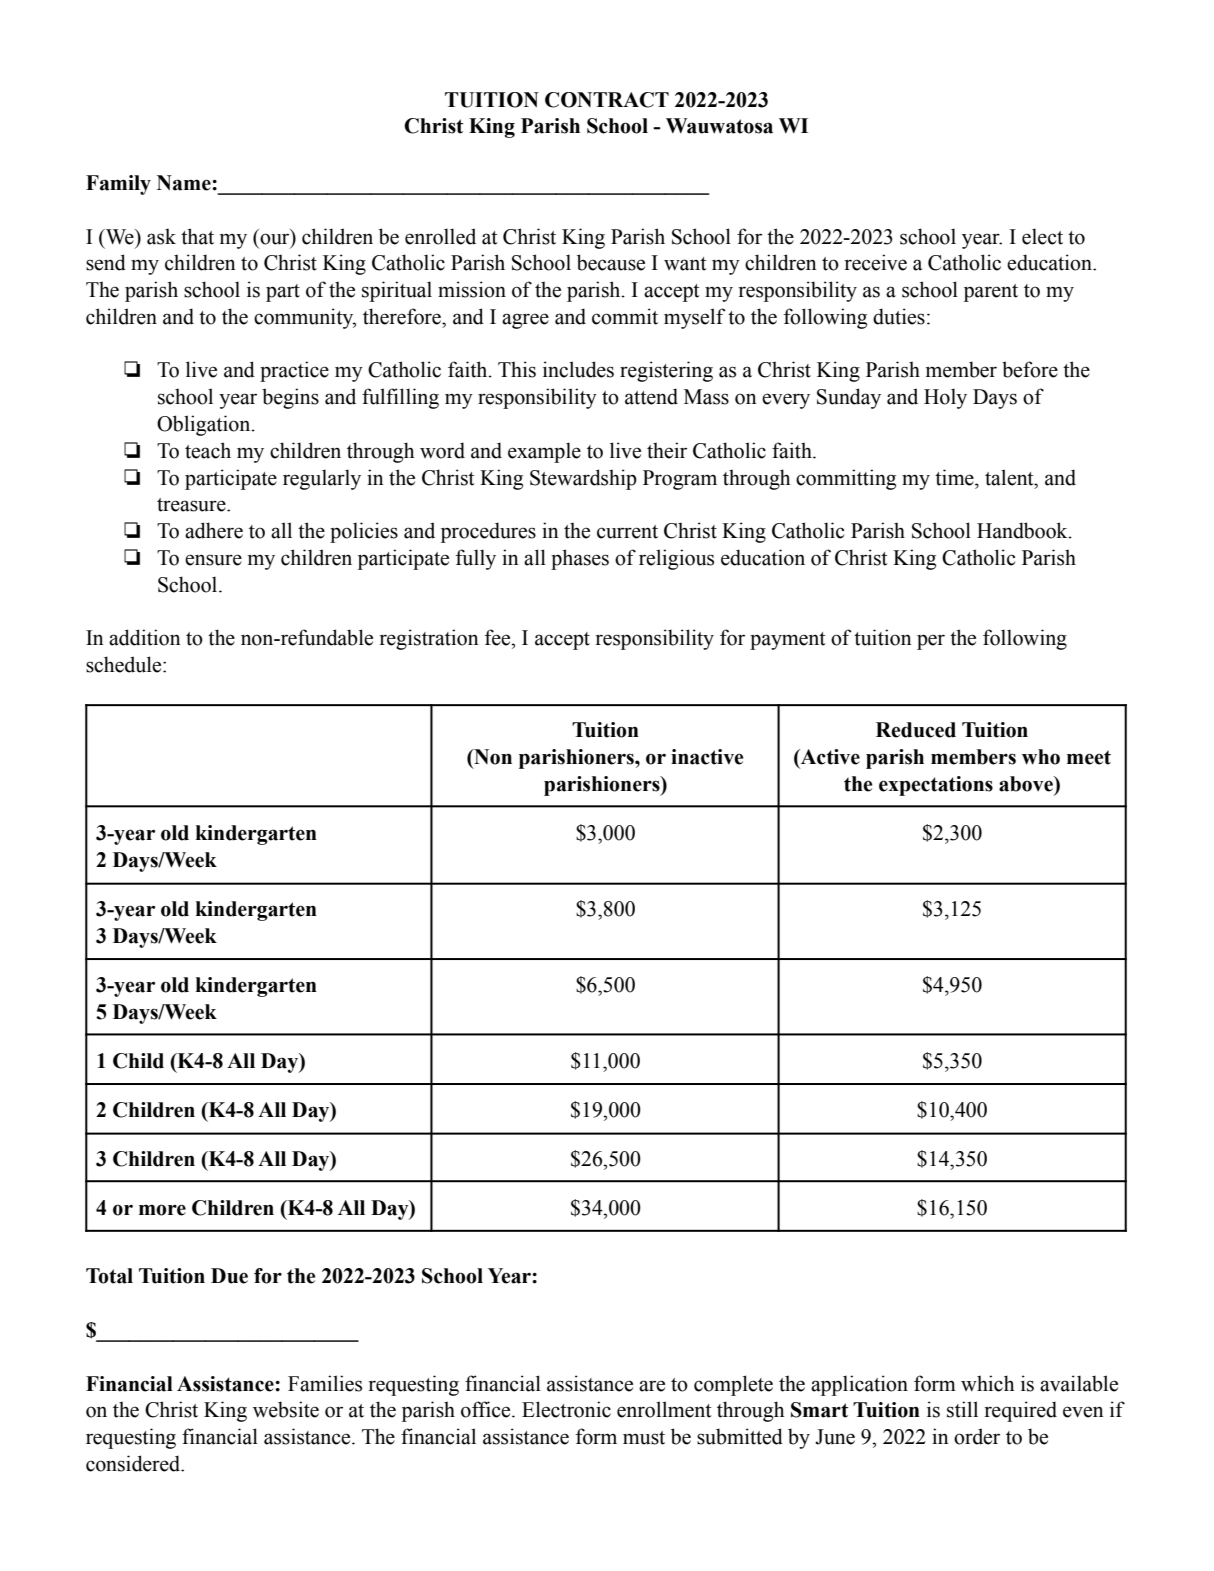 The image size is (1214, 1571). Describe the element at coordinates (162, 1210) in the page. I see `more` at that location.
